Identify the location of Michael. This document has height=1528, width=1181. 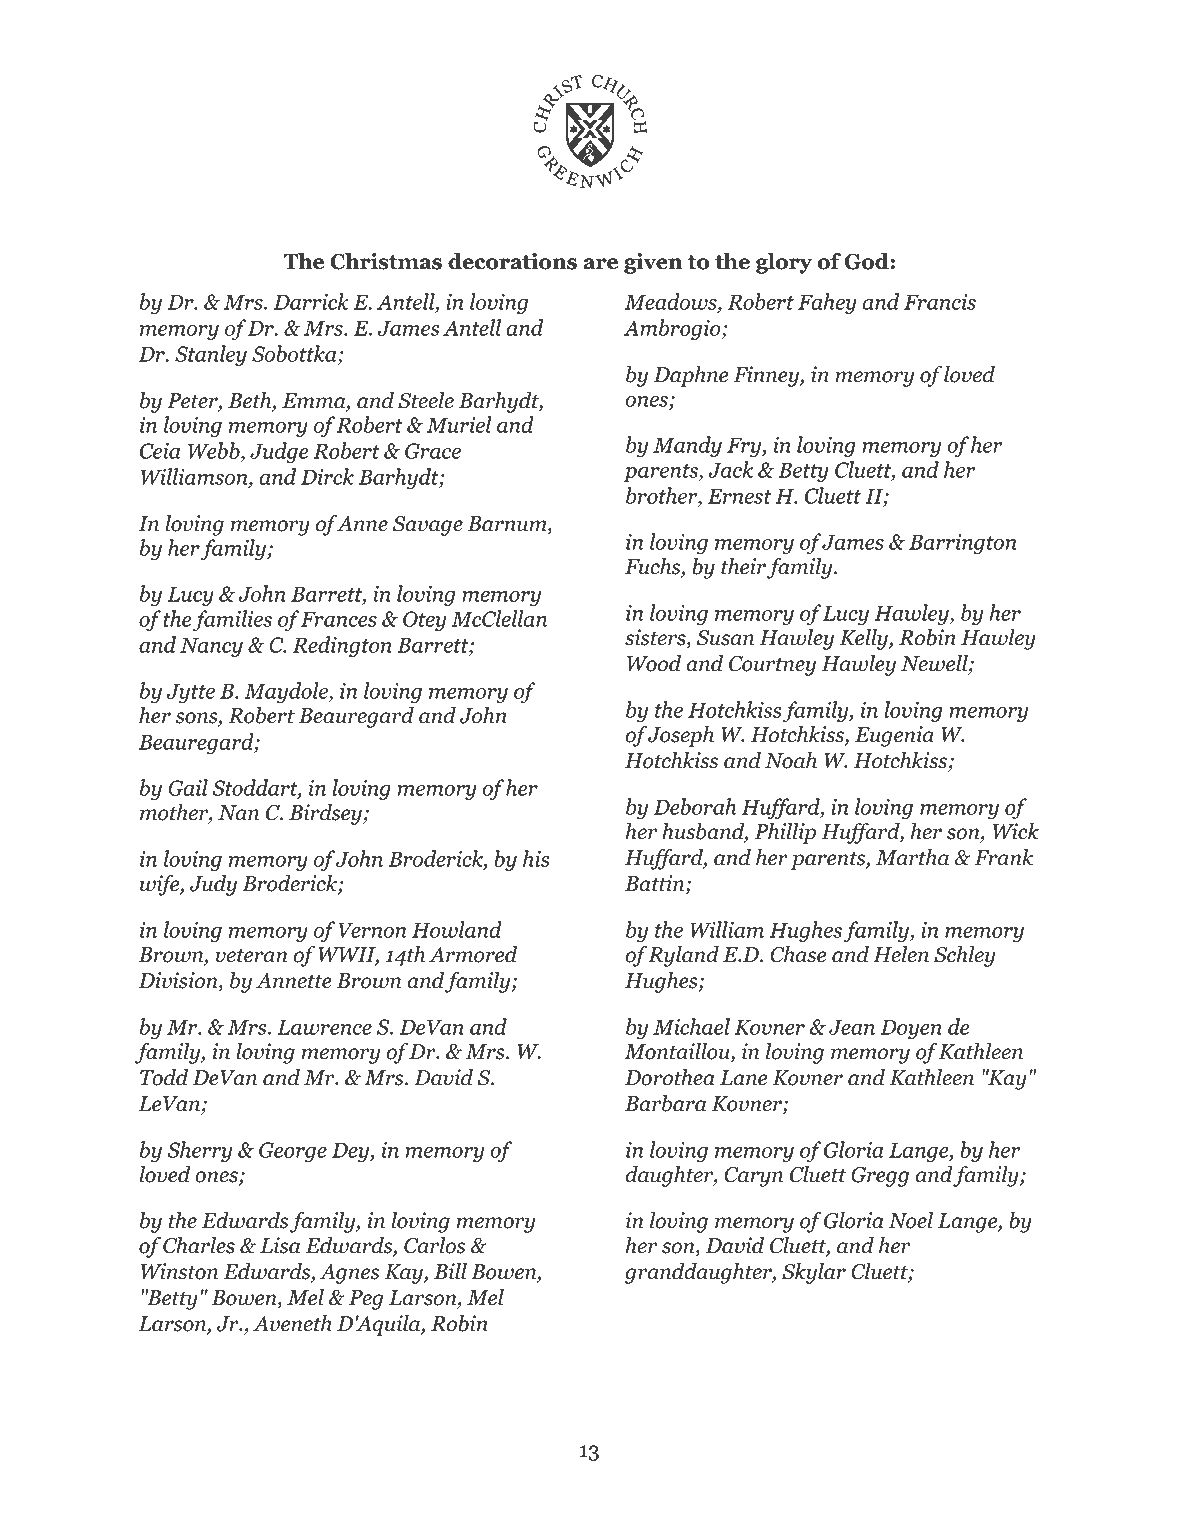
(691, 1026).
